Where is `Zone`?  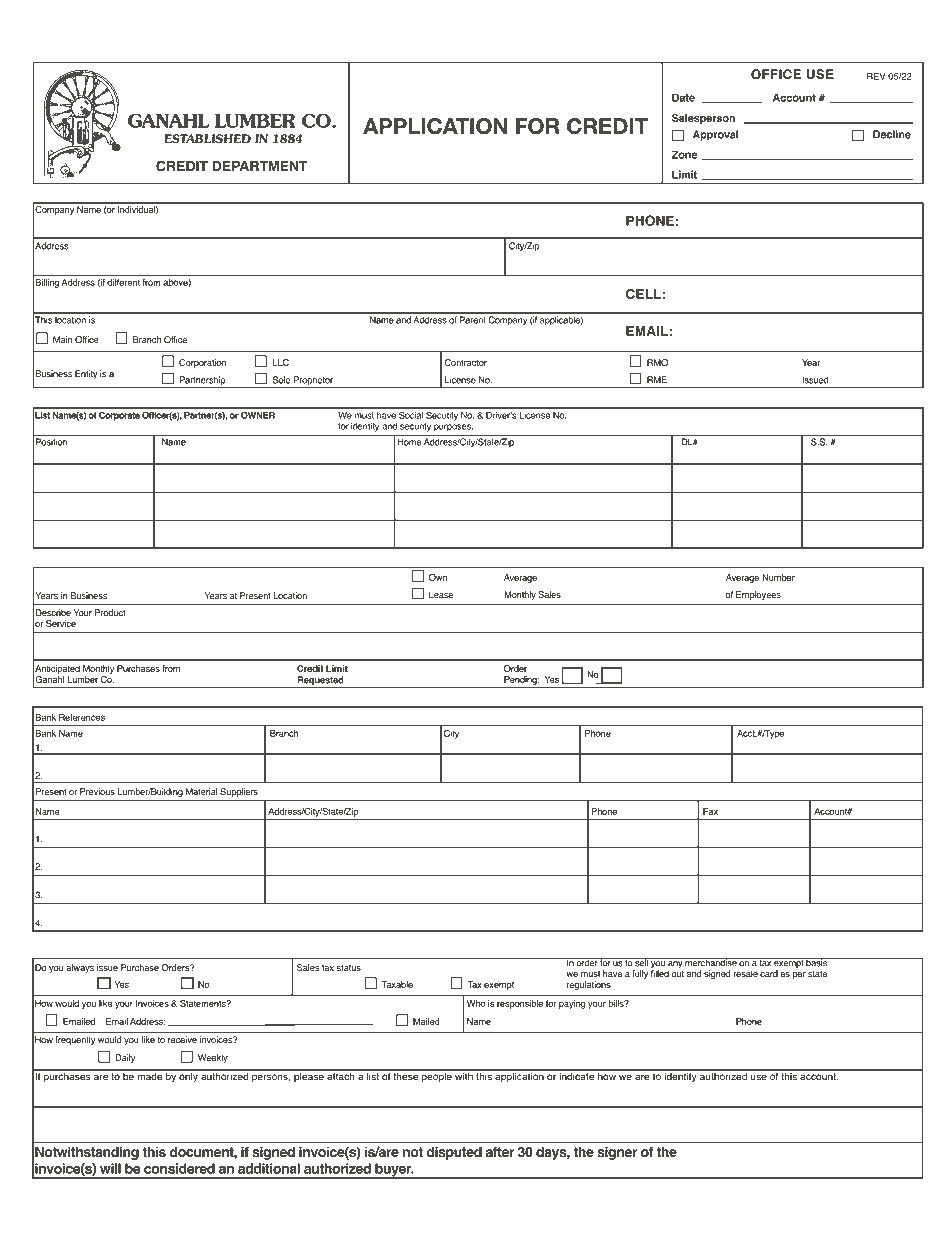
Zone is located at coordinates (684, 154).
